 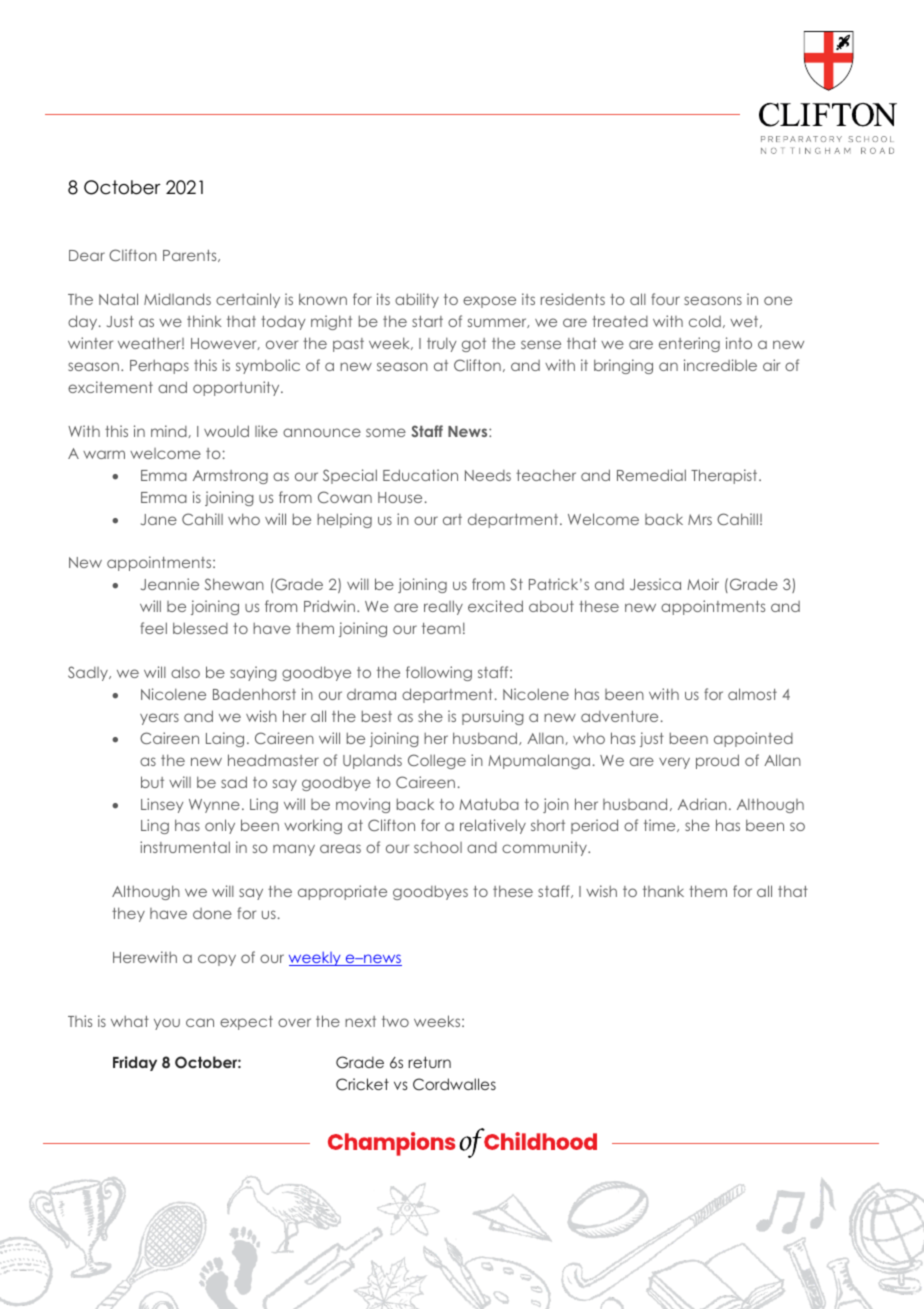 I want to click on thank, so click(x=663, y=891).
